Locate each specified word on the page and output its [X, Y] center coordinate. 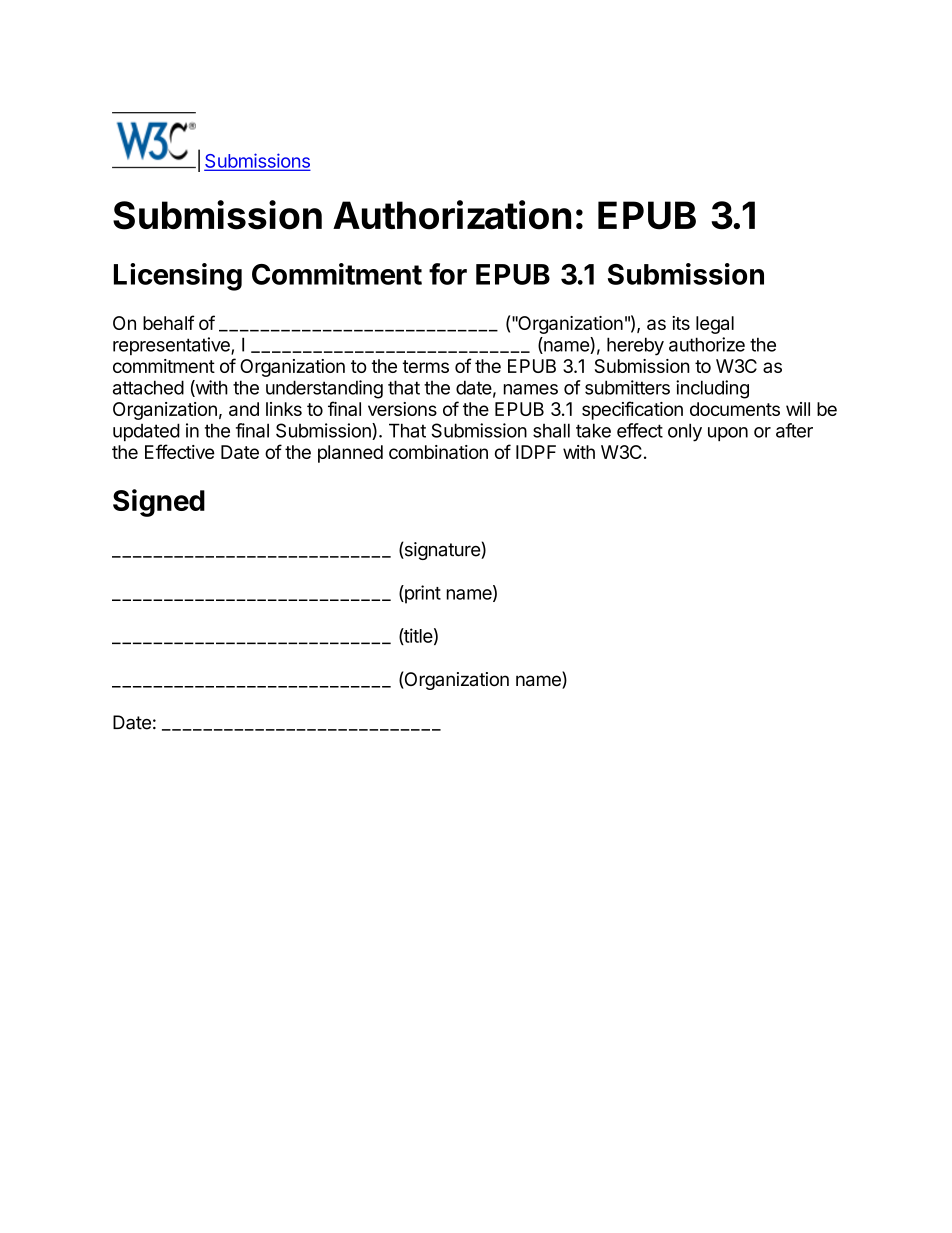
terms [425, 366]
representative [172, 346]
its [681, 323]
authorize [707, 344]
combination [438, 452]
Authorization [452, 215]
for [448, 274]
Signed [159, 503]
